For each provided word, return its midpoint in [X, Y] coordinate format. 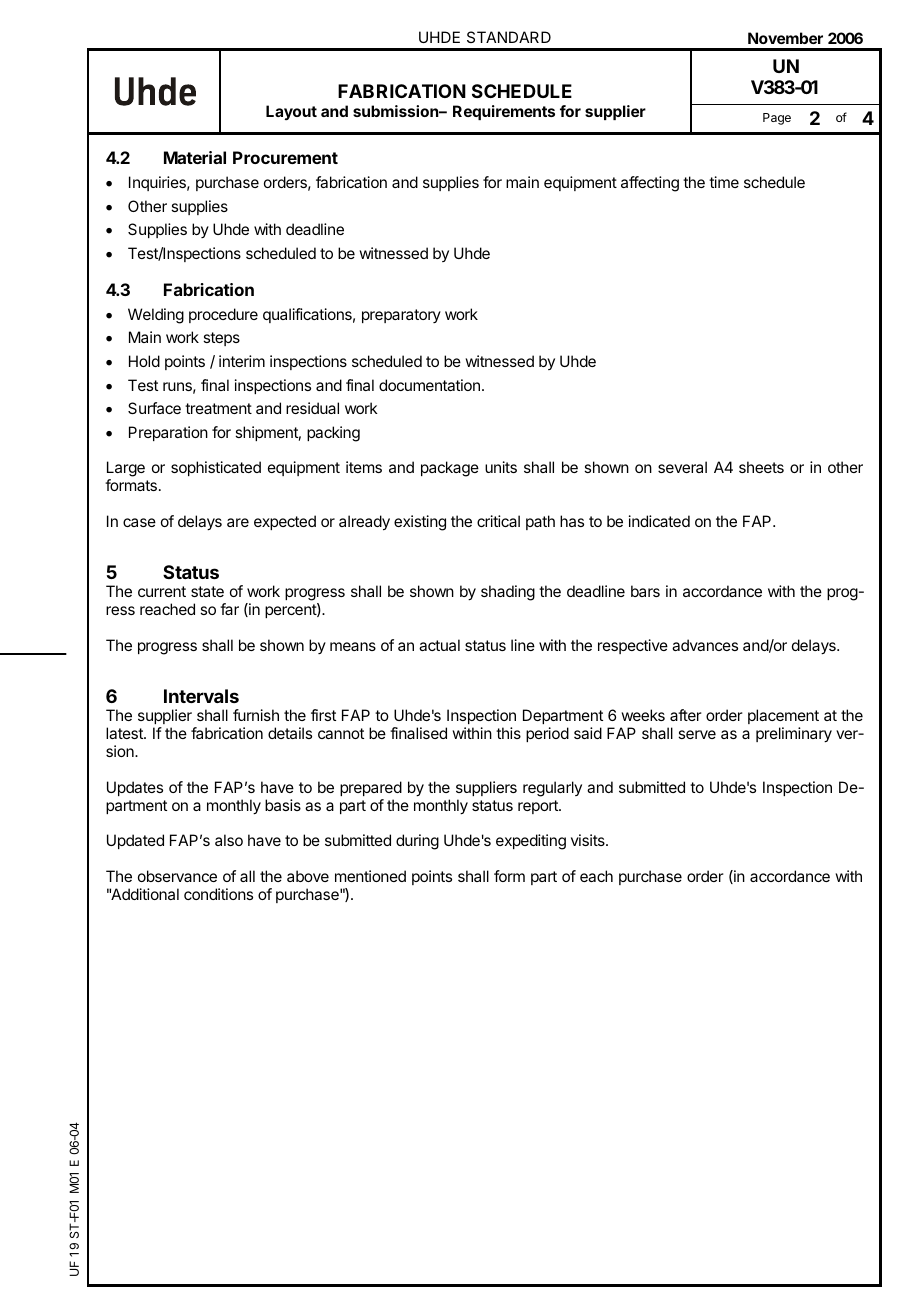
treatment [218, 408]
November [785, 38]
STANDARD [509, 37]
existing [420, 523]
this [508, 733]
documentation [429, 385]
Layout [291, 112]
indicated [659, 521]
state [207, 591]
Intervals [201, 696]
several [682, 467]
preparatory [401, 316]
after [686, 715]
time [724, 182]
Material [195, 157]
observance [177, 876]
